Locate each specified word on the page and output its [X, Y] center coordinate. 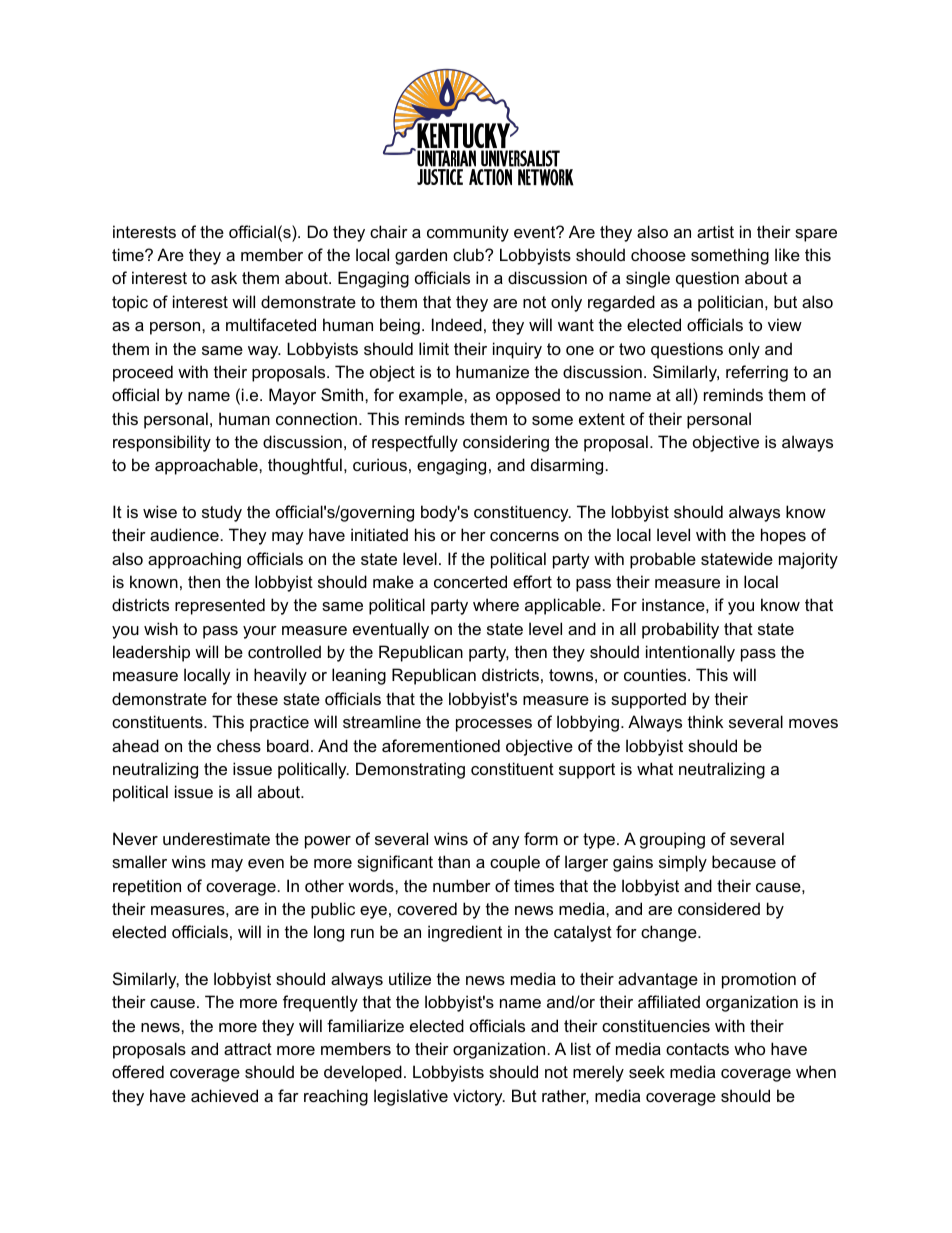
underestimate [216, 838]
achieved [224, 1095]
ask [224, 277]
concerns [524, 536]
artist [715, 231]
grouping [672, 840]
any [506, 842]
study [222, 513]
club [469, 254]
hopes [783, 536]
